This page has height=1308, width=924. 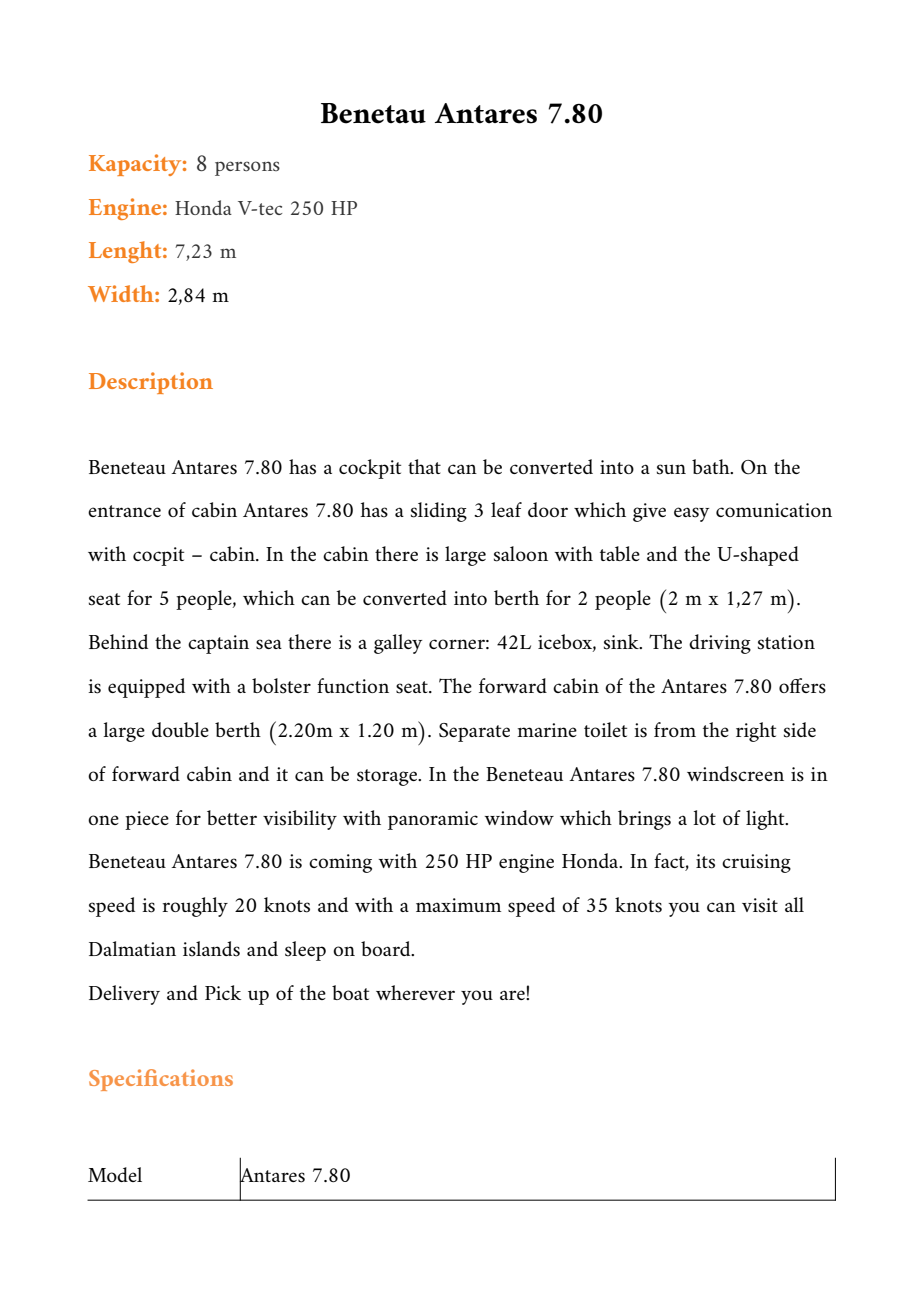 What do you see at coordinates (439, 512) in the page?
I see `sliding` at bounding box center [439, 512].
